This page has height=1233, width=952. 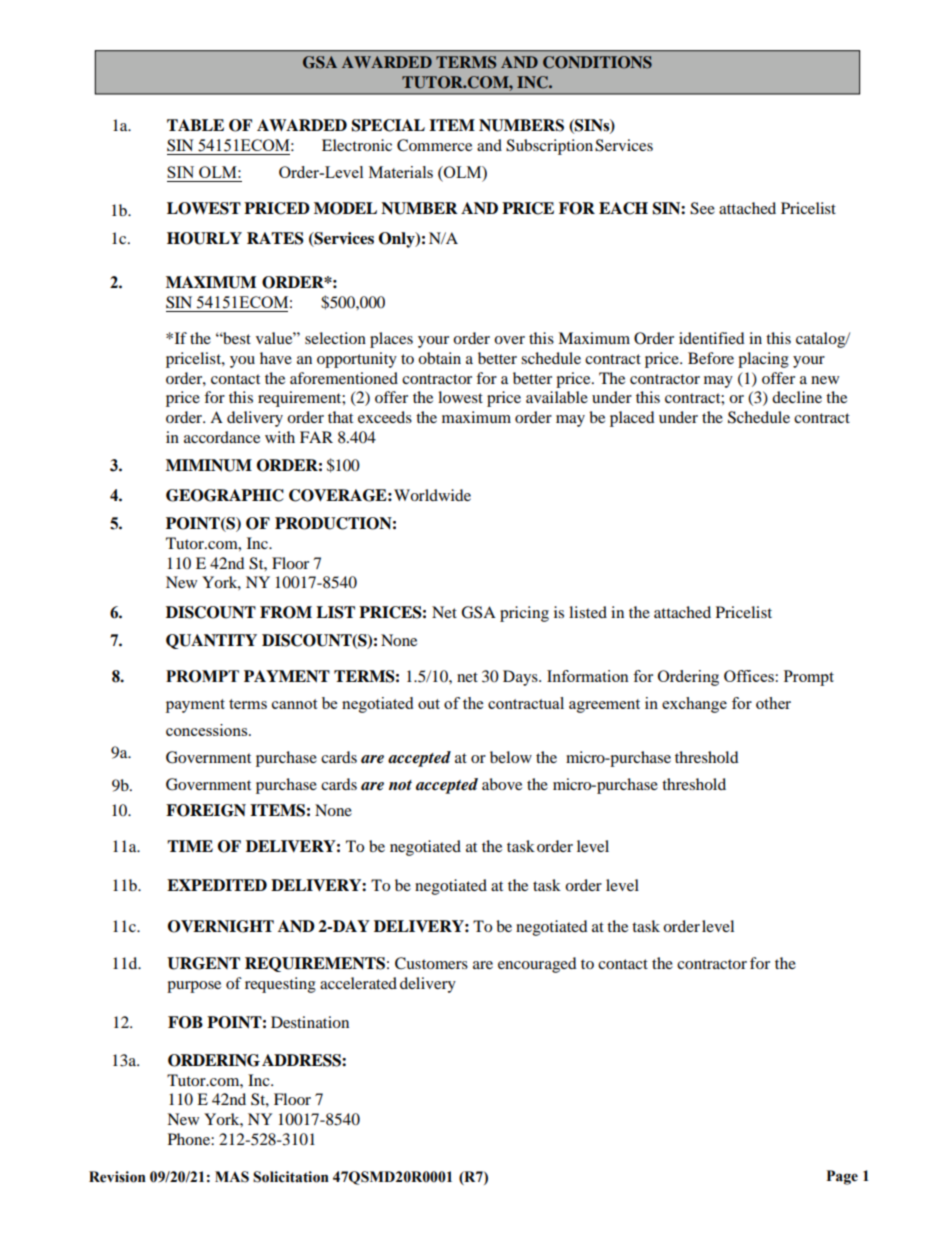 I want to click on other, so click(x=773, y=703).
